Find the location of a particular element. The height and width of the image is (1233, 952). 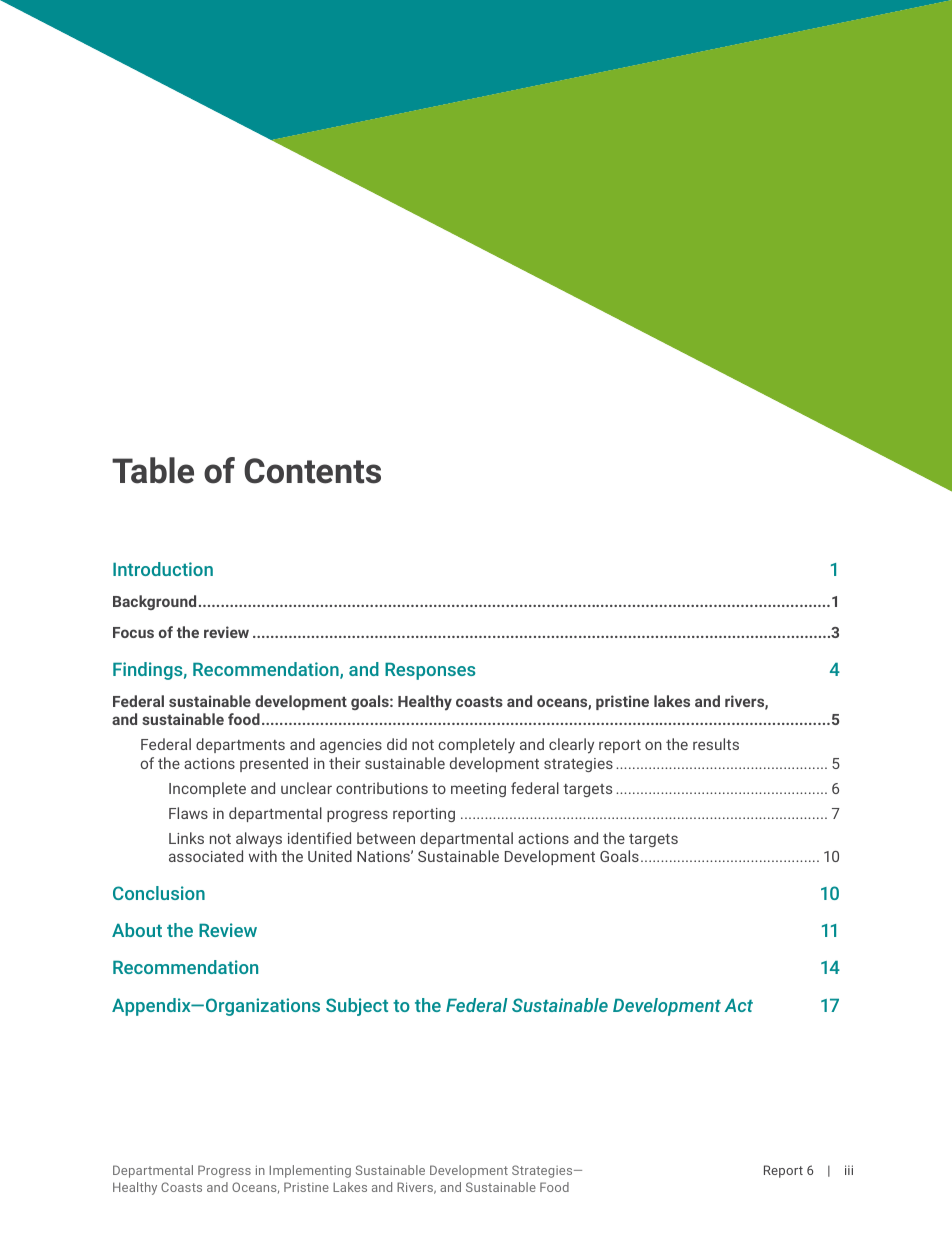

Subject is located at coordinates (357, 1007).
